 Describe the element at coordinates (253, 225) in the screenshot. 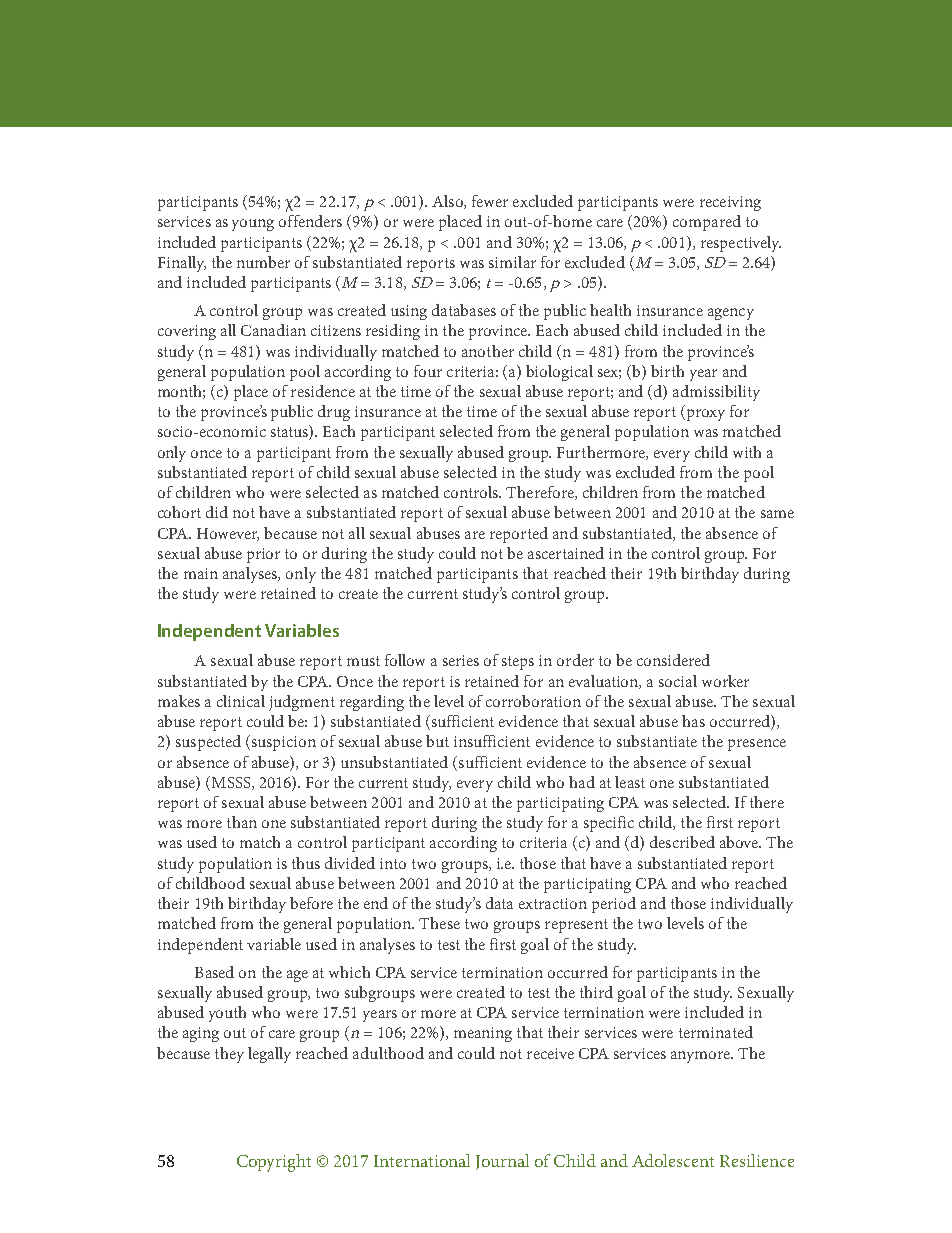

I see `young` at that location.
